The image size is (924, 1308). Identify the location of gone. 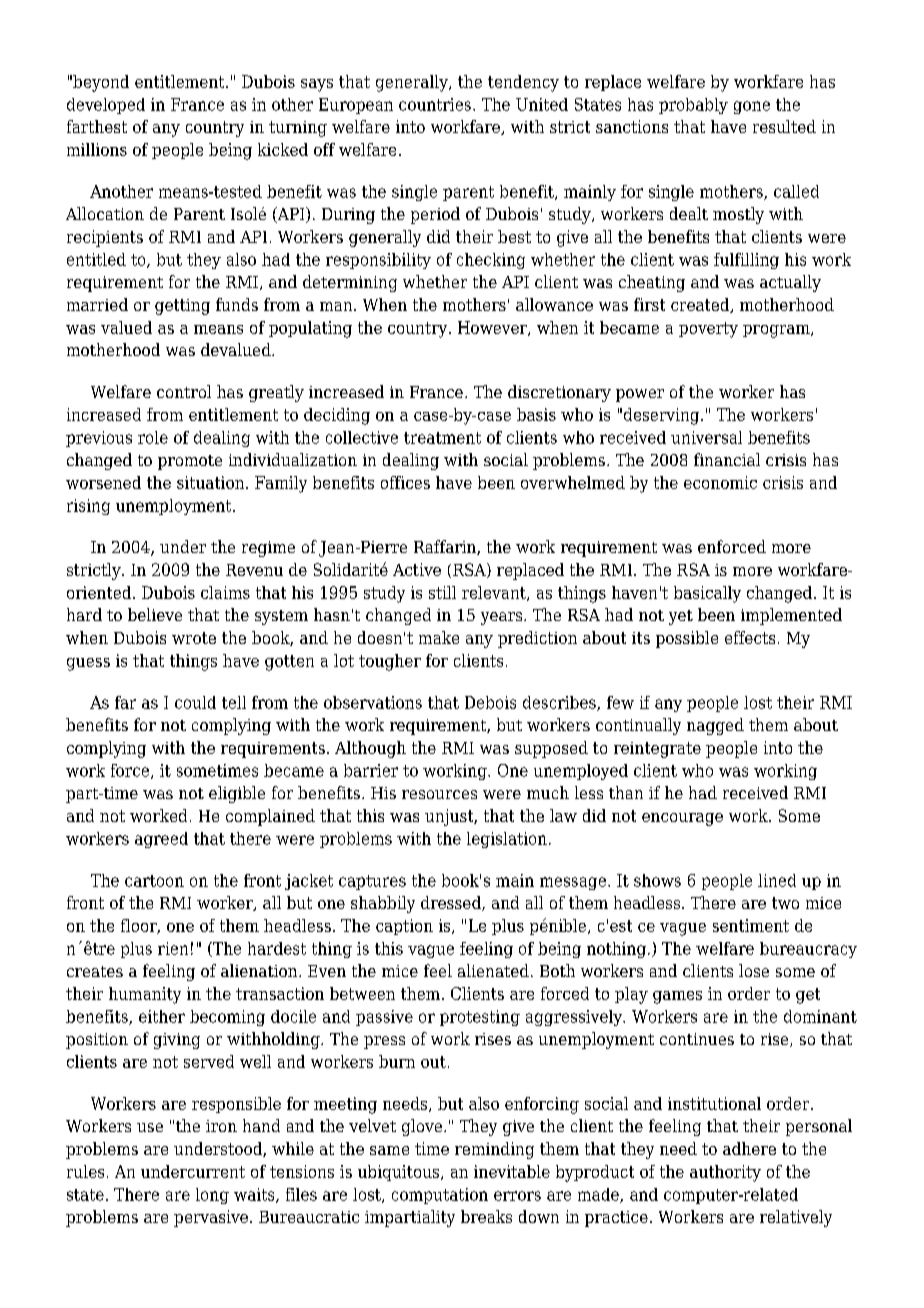
(752, 107).
